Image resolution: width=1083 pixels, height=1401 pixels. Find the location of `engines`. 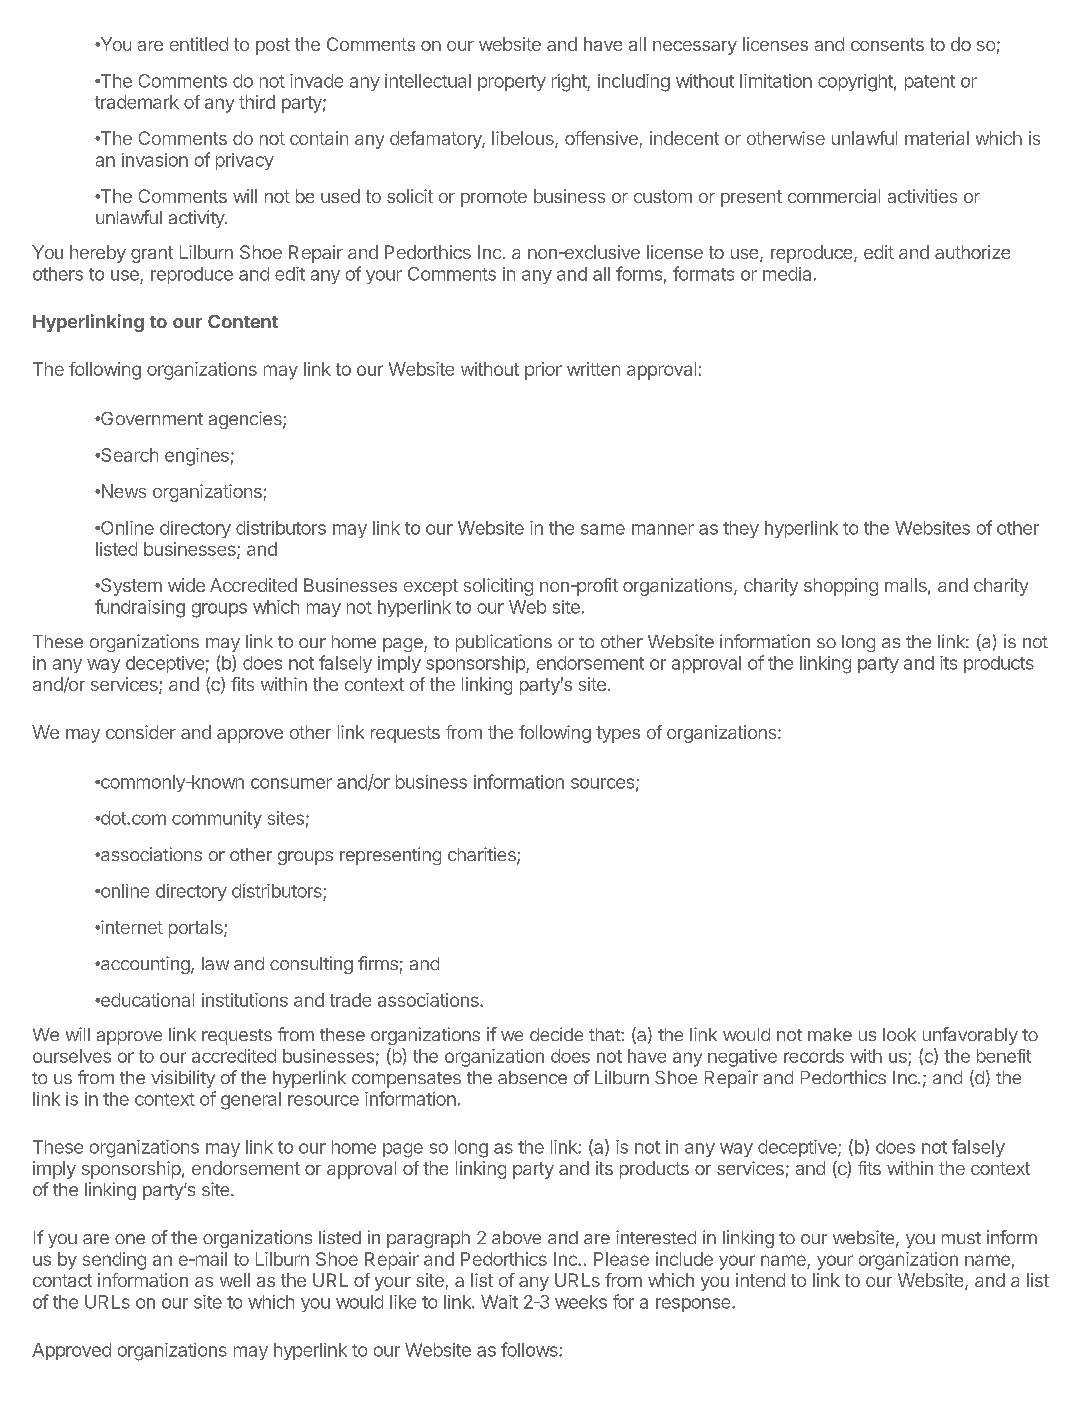

engines is located at coordinates (197, 457).
